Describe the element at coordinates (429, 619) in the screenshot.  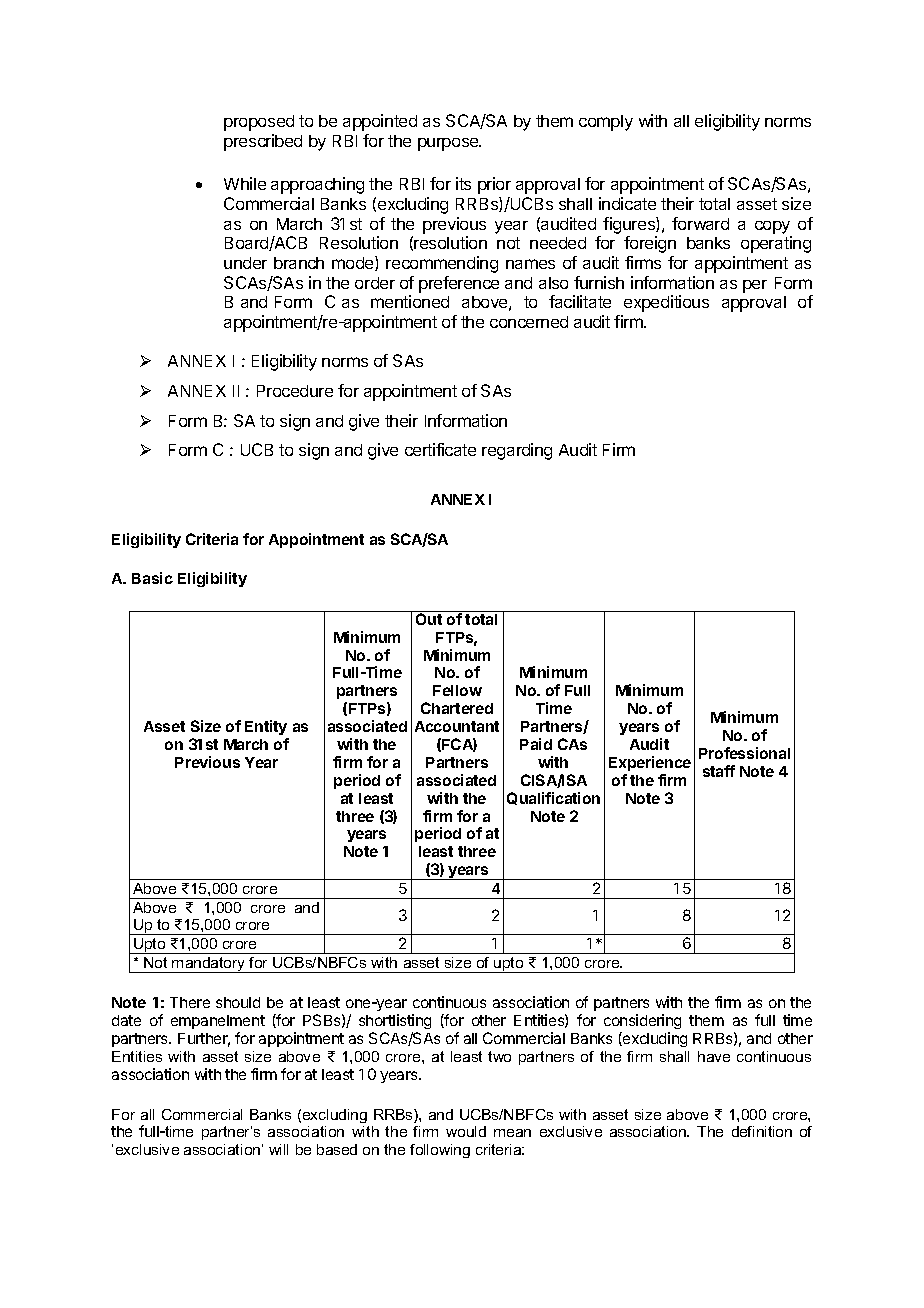
I see `Out` at that location.
